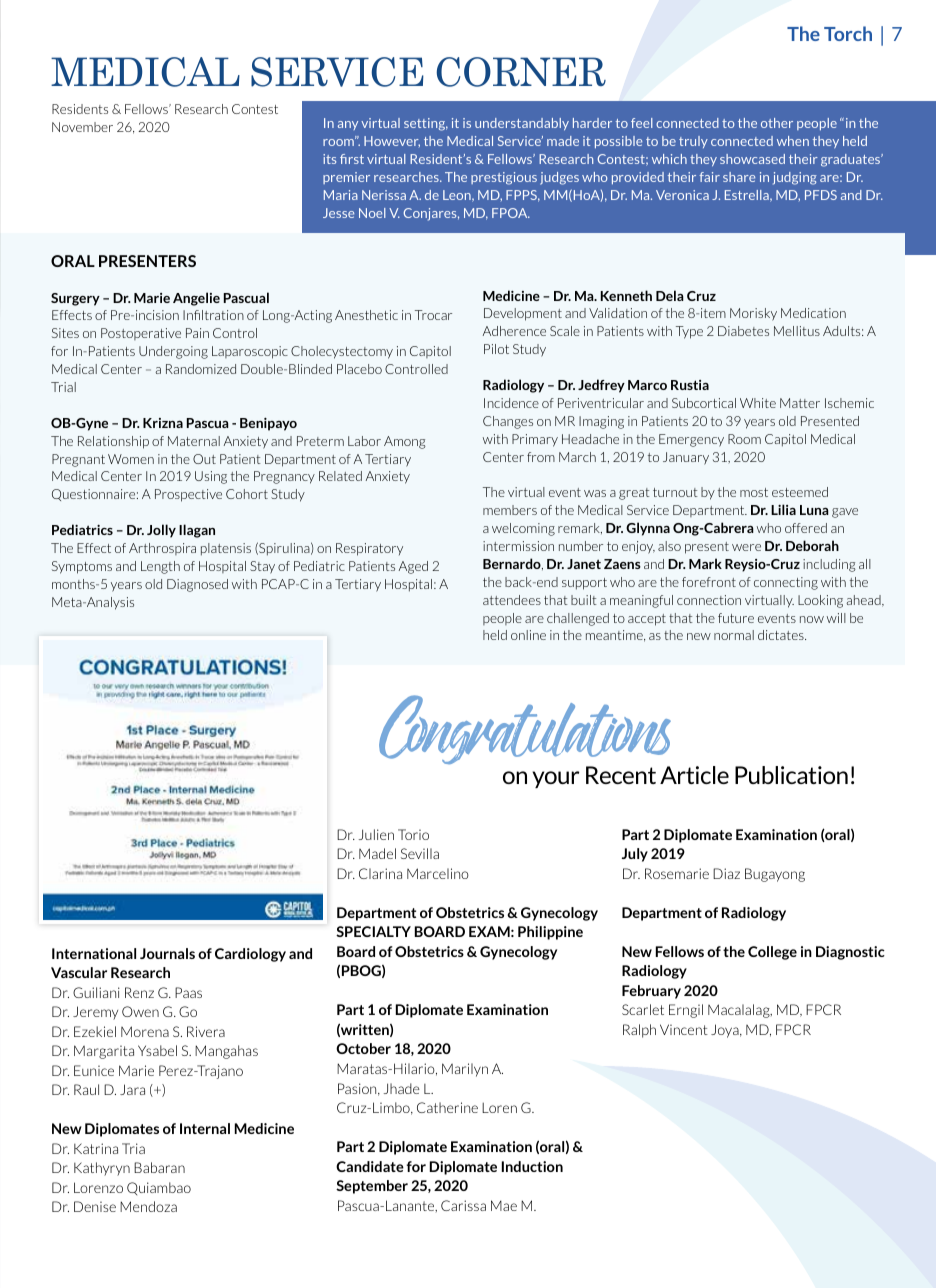  What do you see at coordinates (420, 853) in the screenshot?
I see `Sevilla` at bounding box center [420, 853].
